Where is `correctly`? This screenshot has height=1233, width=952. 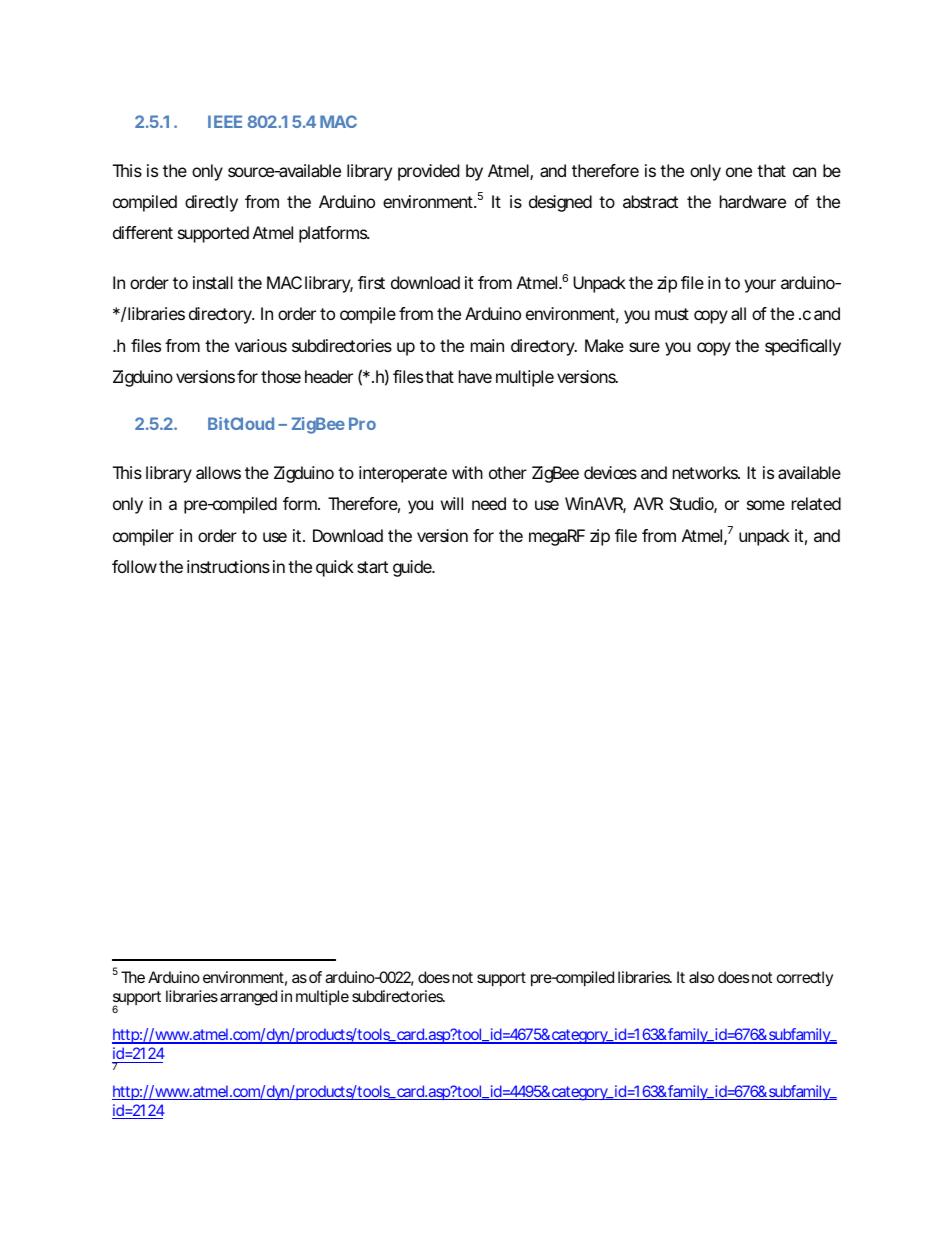 correctly is located at coordinates (805, 978).
